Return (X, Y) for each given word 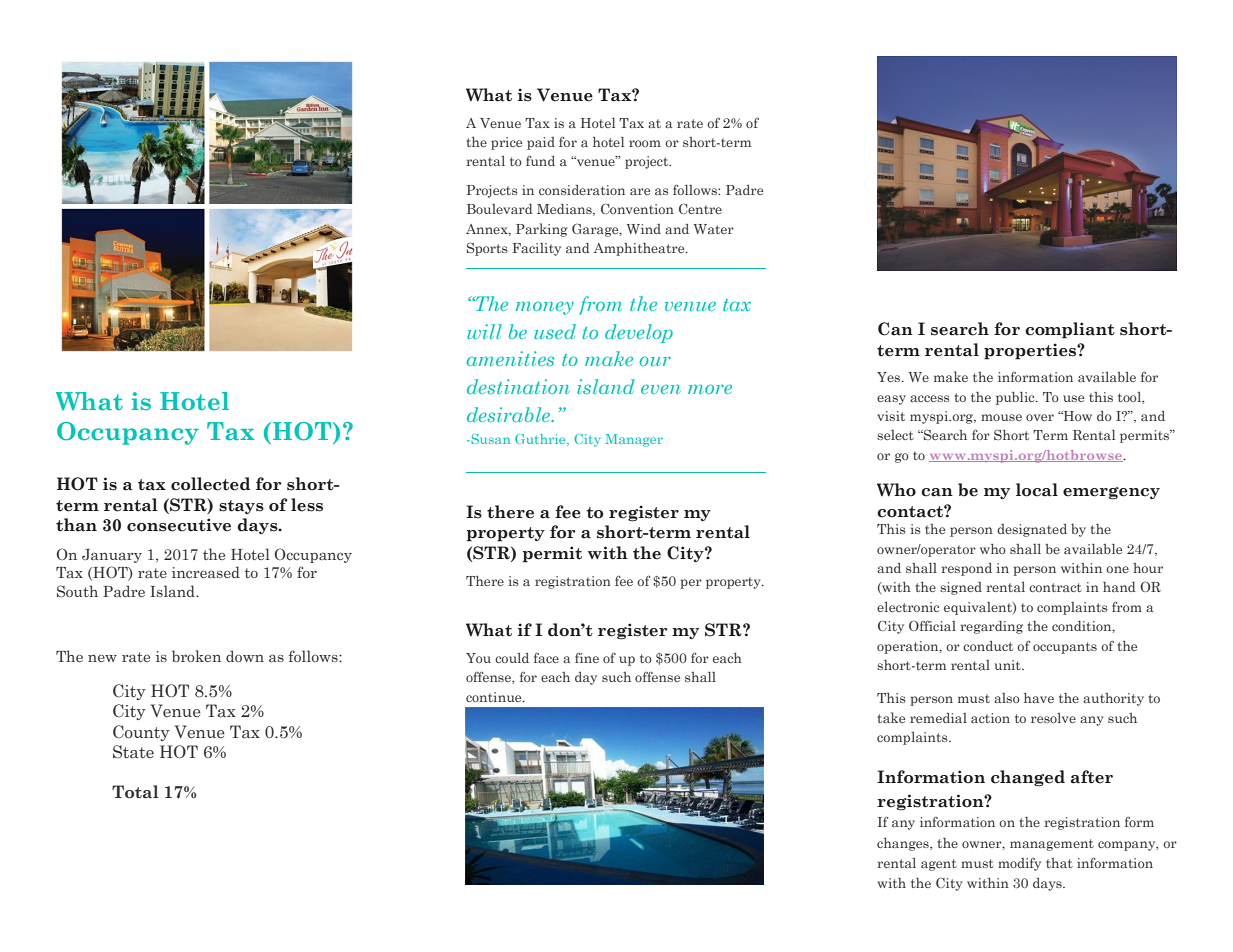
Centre (700, 208)
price (506, 143)
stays (241, 507)
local (1037, 490)
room (645, 143)
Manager (634, 440)
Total (135, 792)
